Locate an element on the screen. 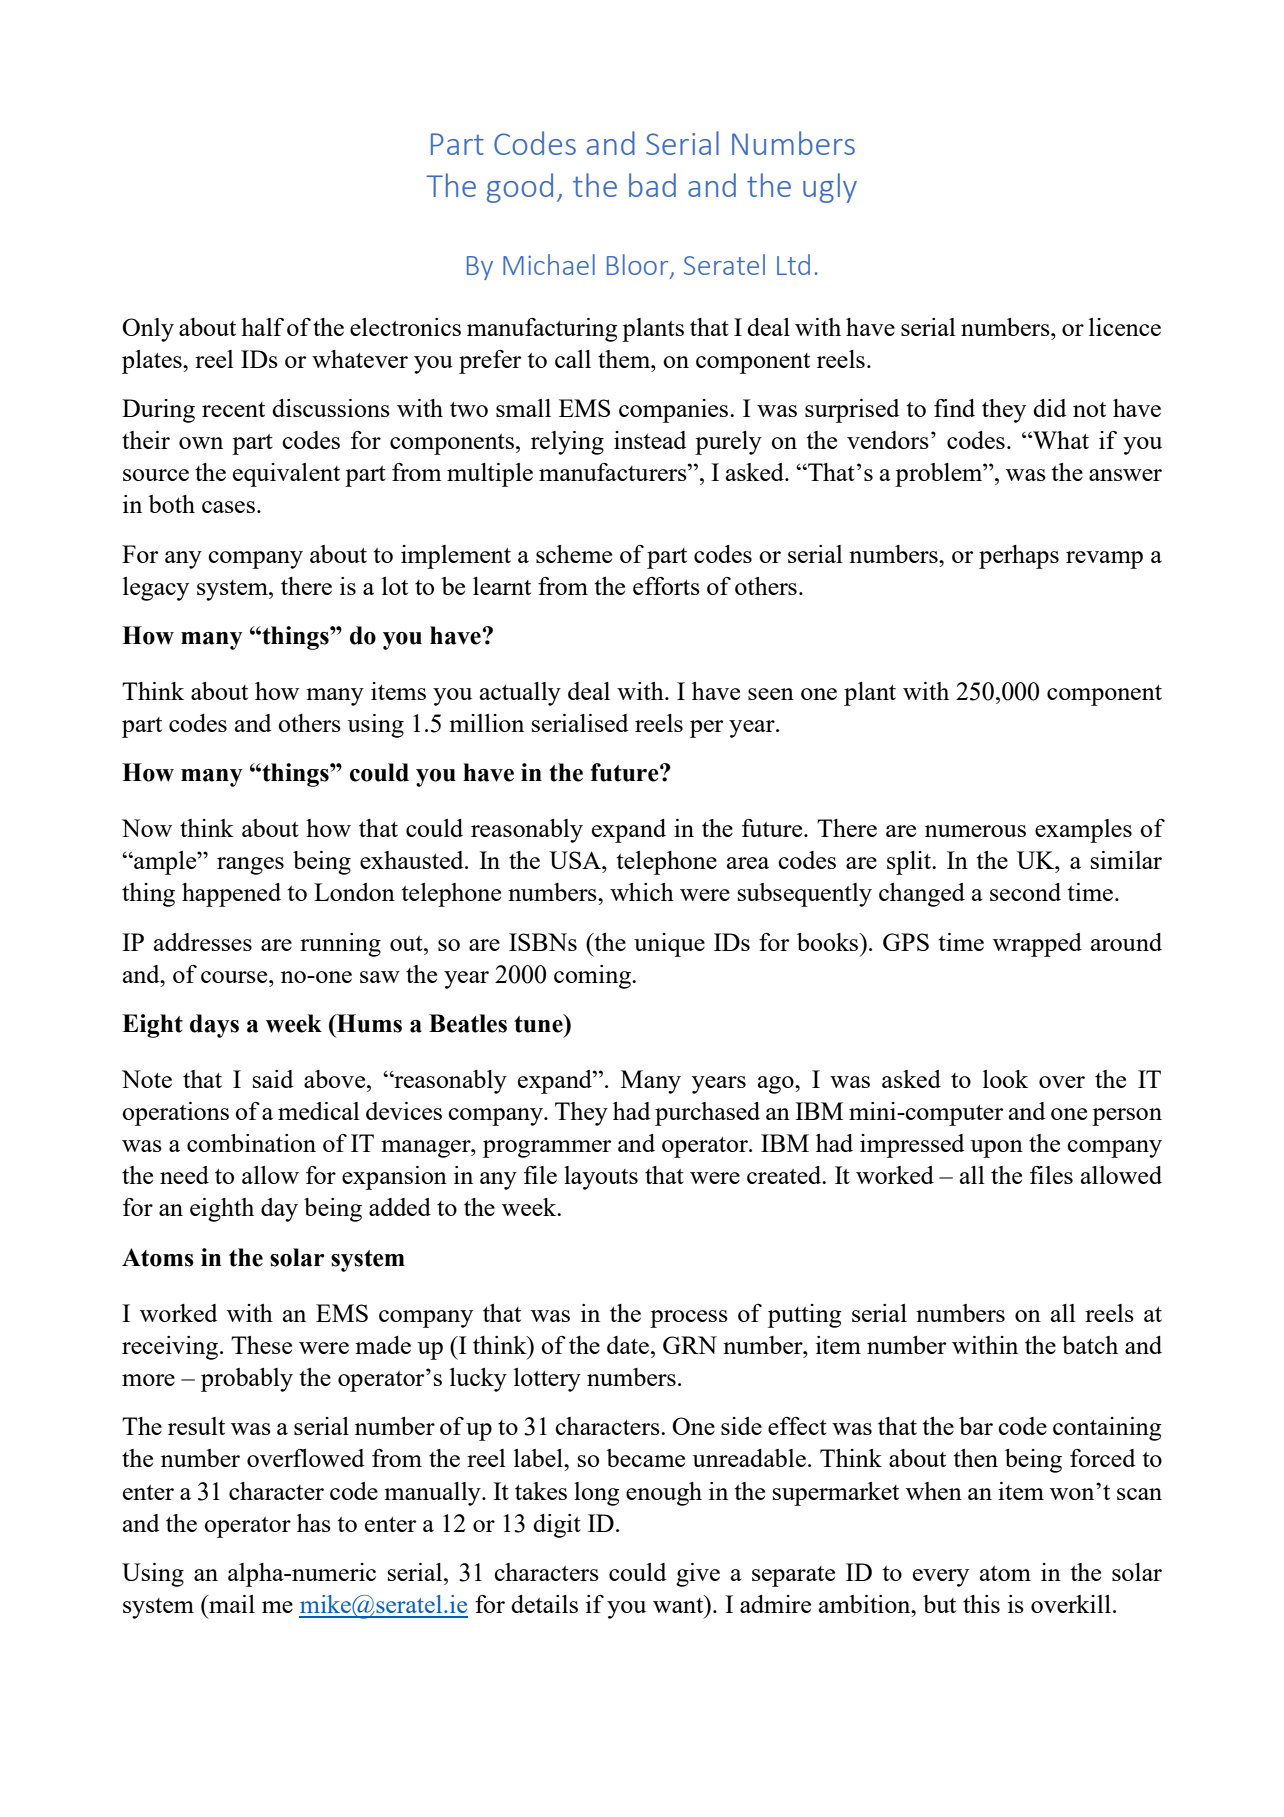  give is located at coordinates (698, 1575).
